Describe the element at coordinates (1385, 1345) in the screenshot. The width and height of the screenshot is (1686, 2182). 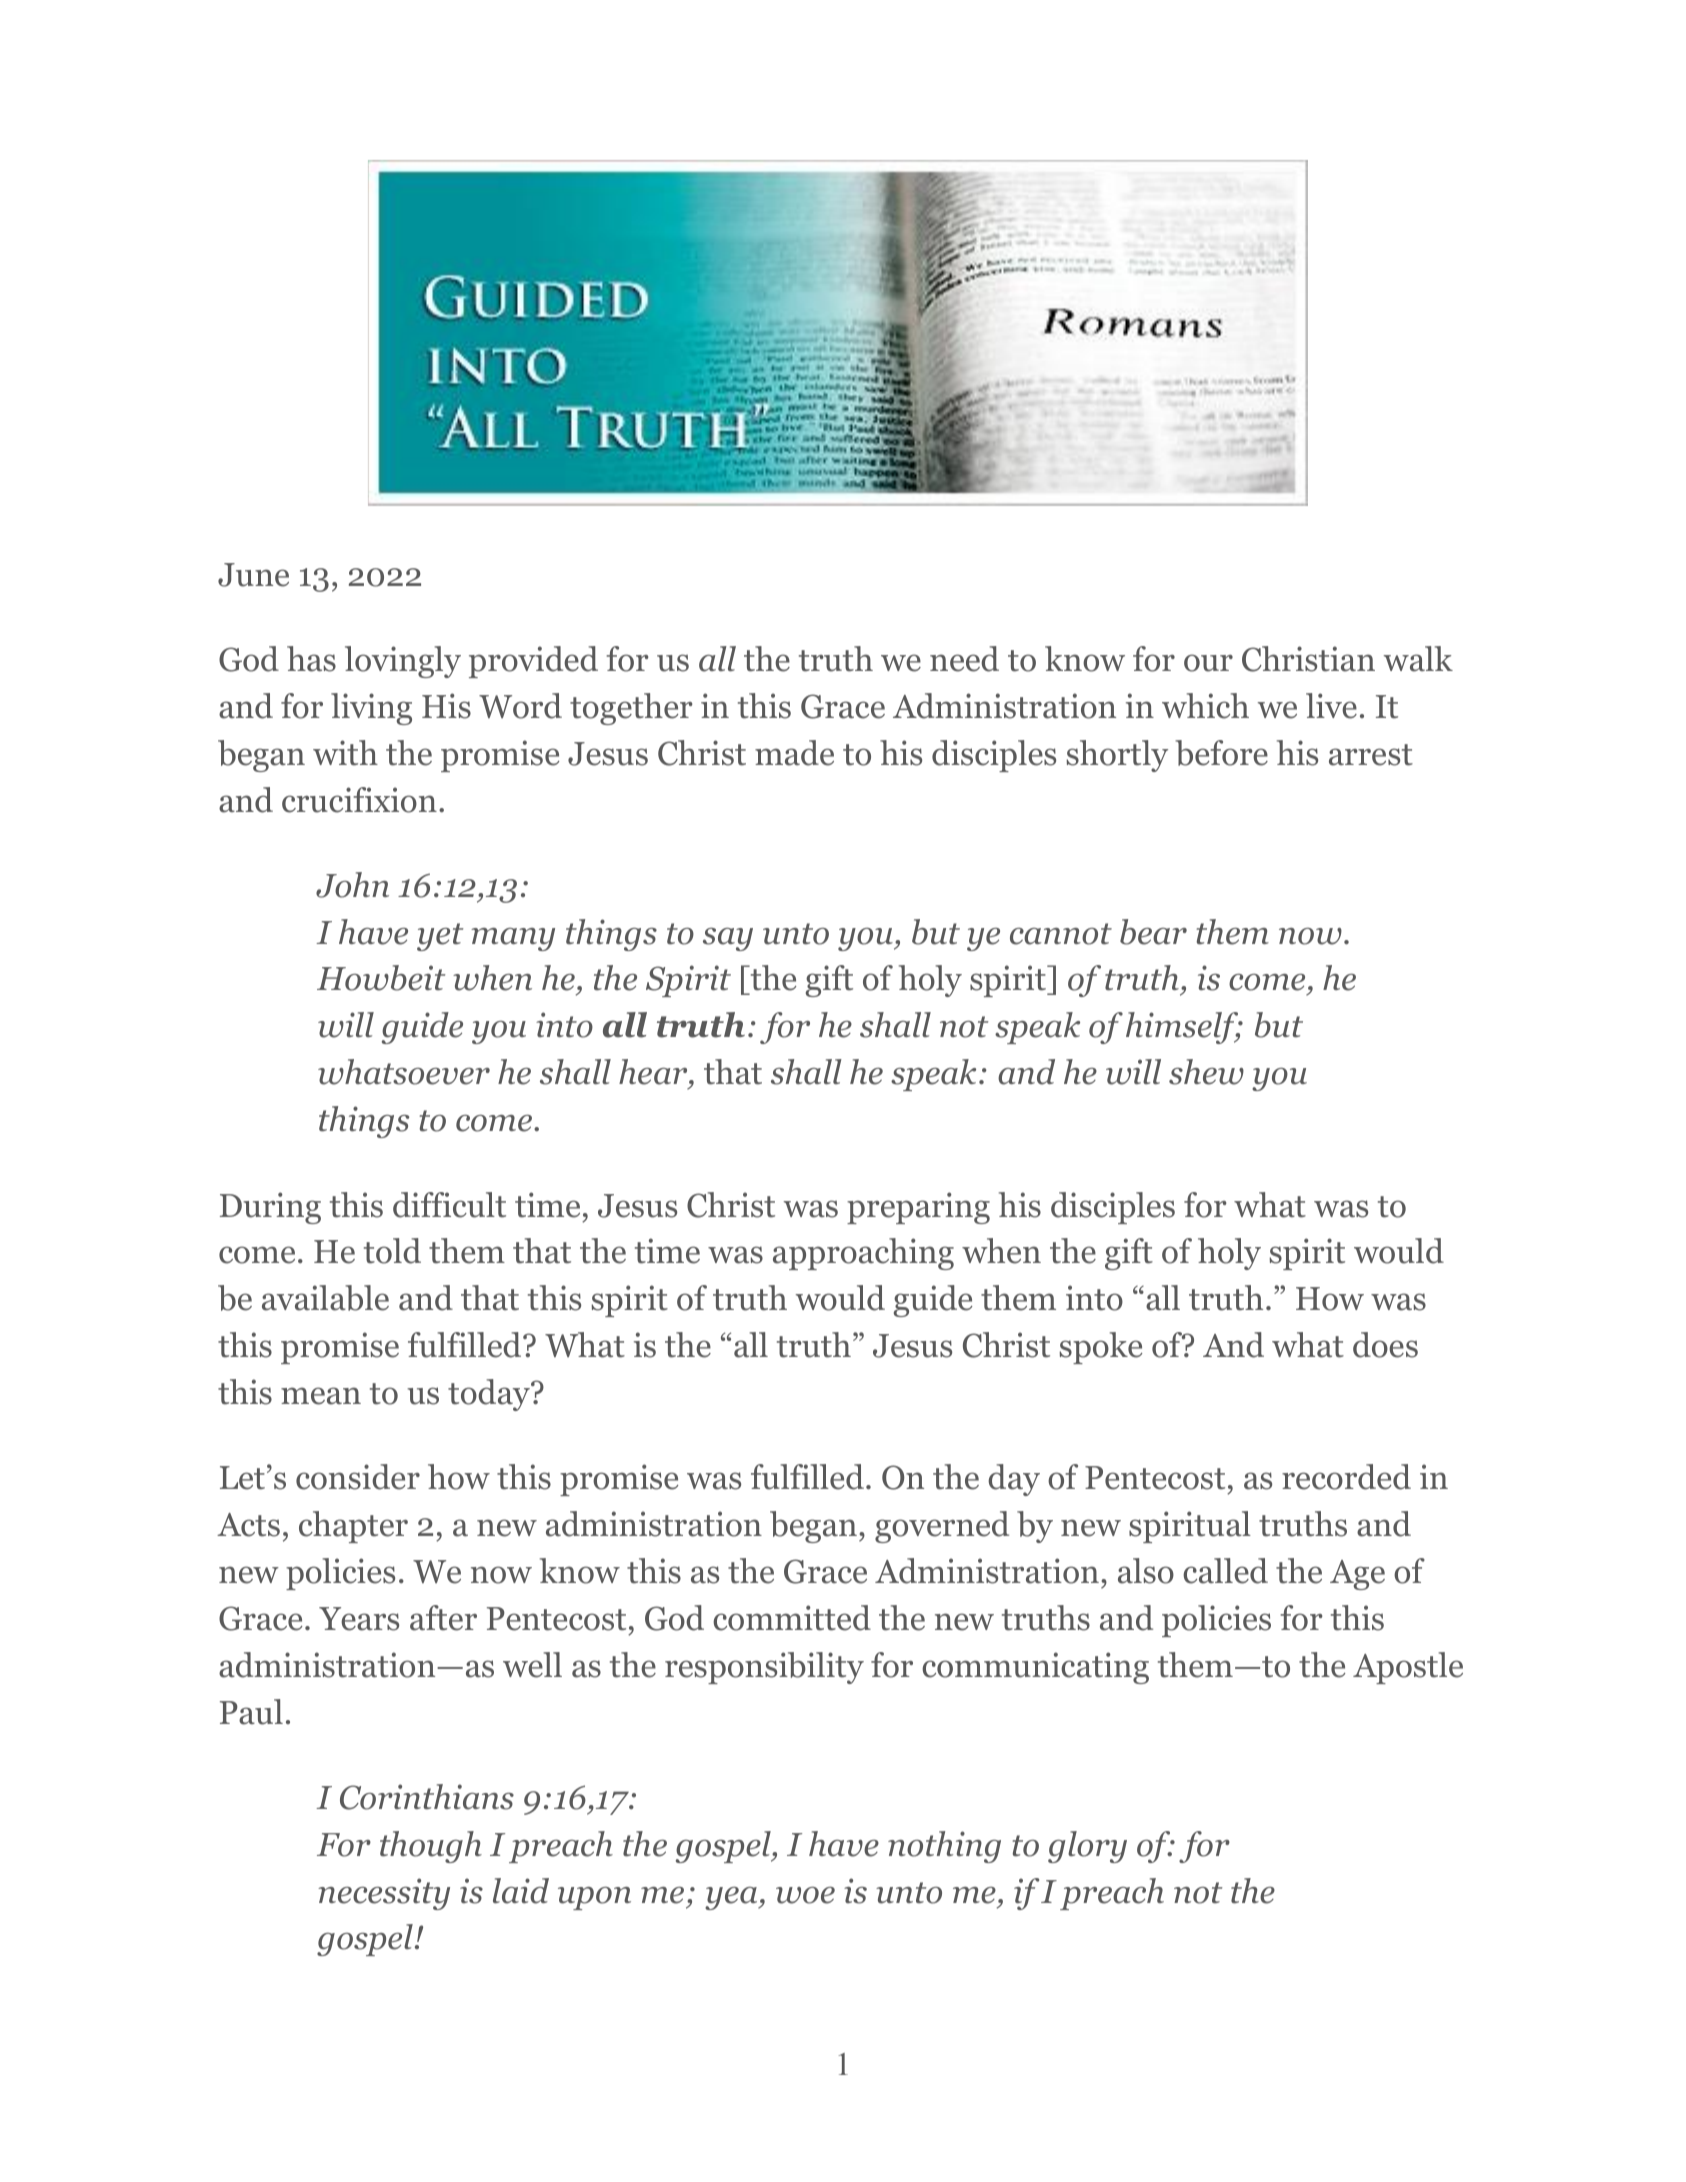
I see `does` at that location.
